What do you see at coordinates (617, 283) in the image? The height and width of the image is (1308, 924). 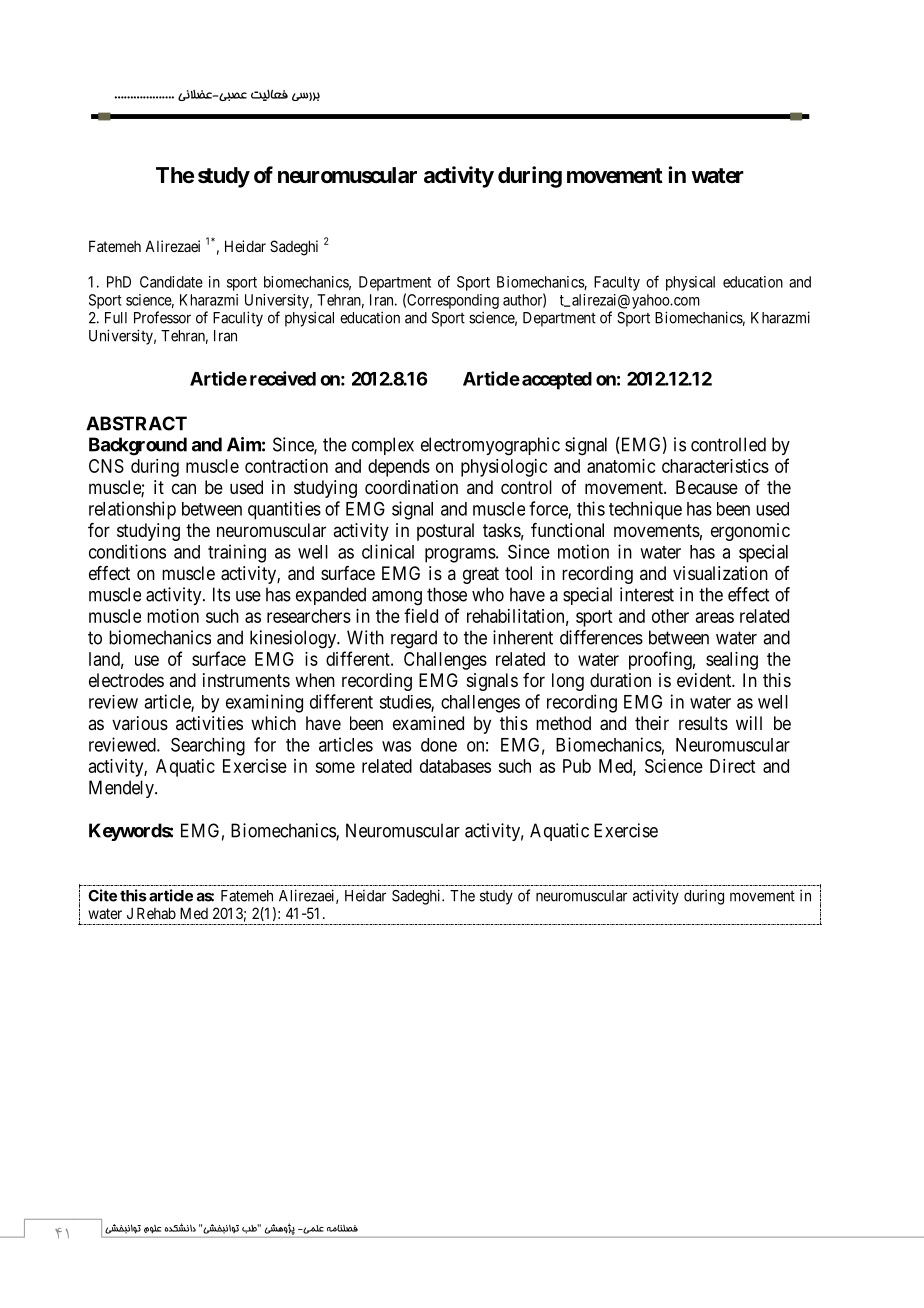 I see `Faculty` at bounding box center [617, 283].
